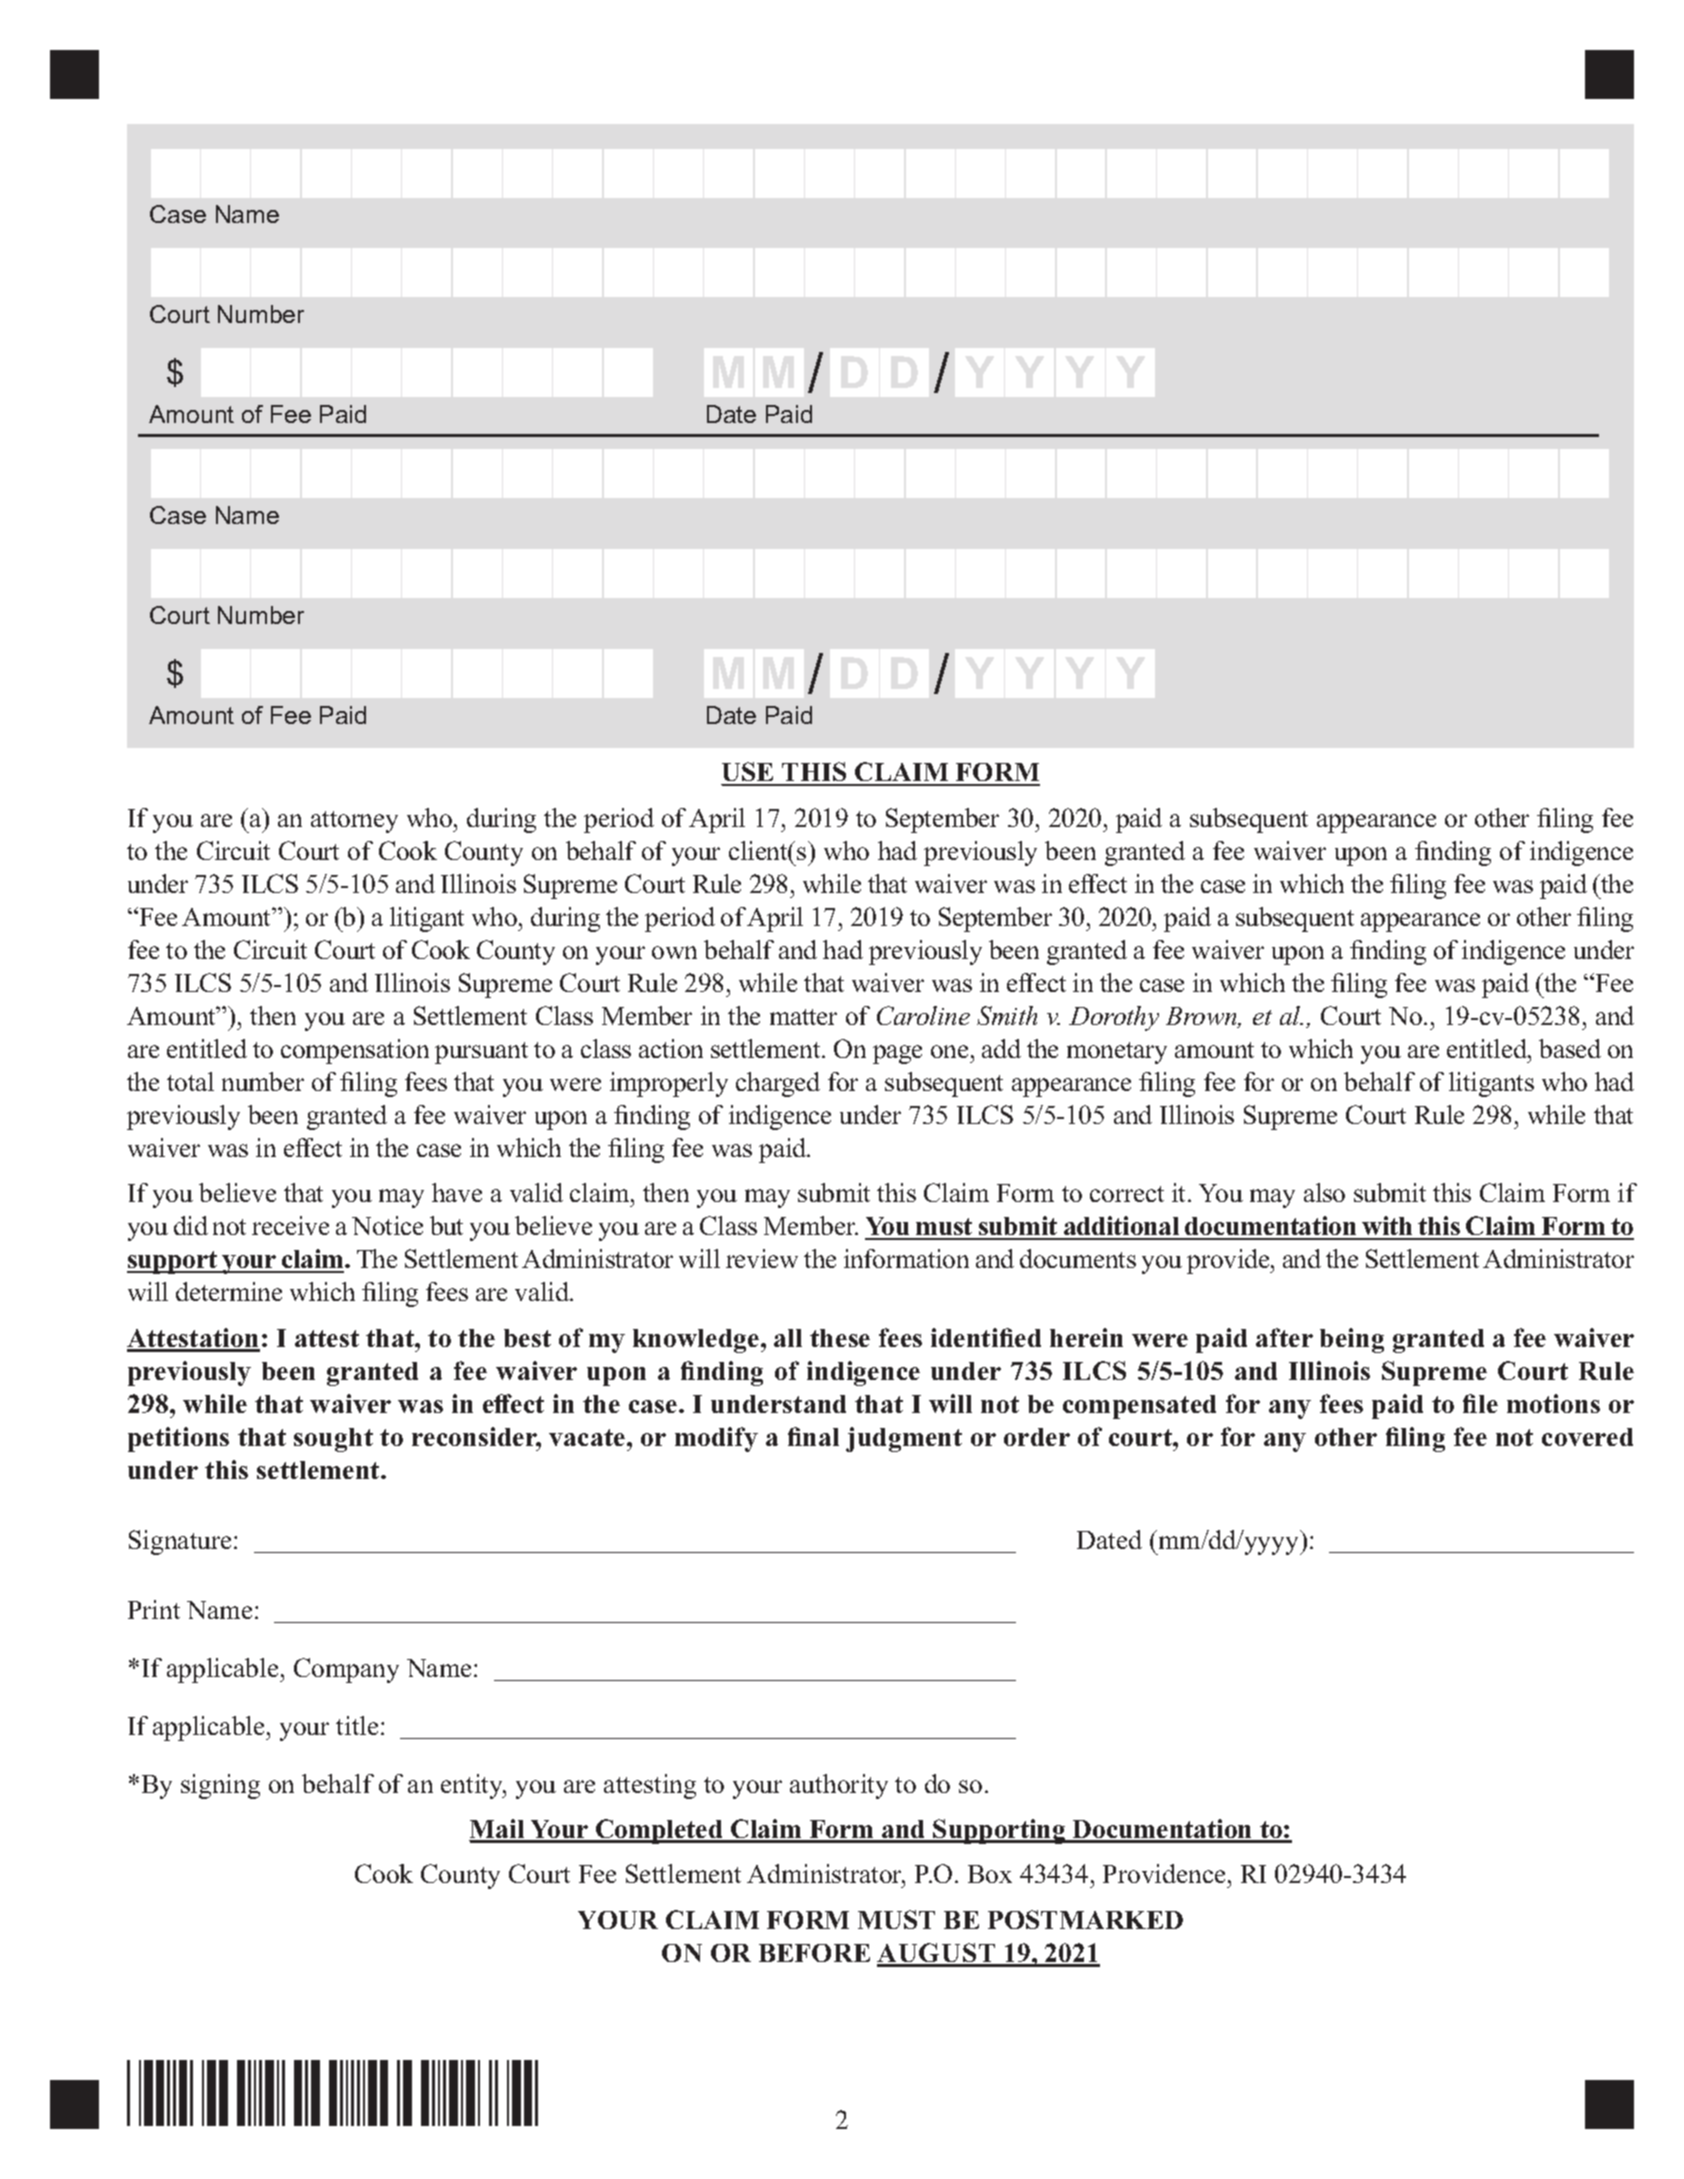 The image size is (1684, 2179). I want to click on Signature, so click(182, 1542).
